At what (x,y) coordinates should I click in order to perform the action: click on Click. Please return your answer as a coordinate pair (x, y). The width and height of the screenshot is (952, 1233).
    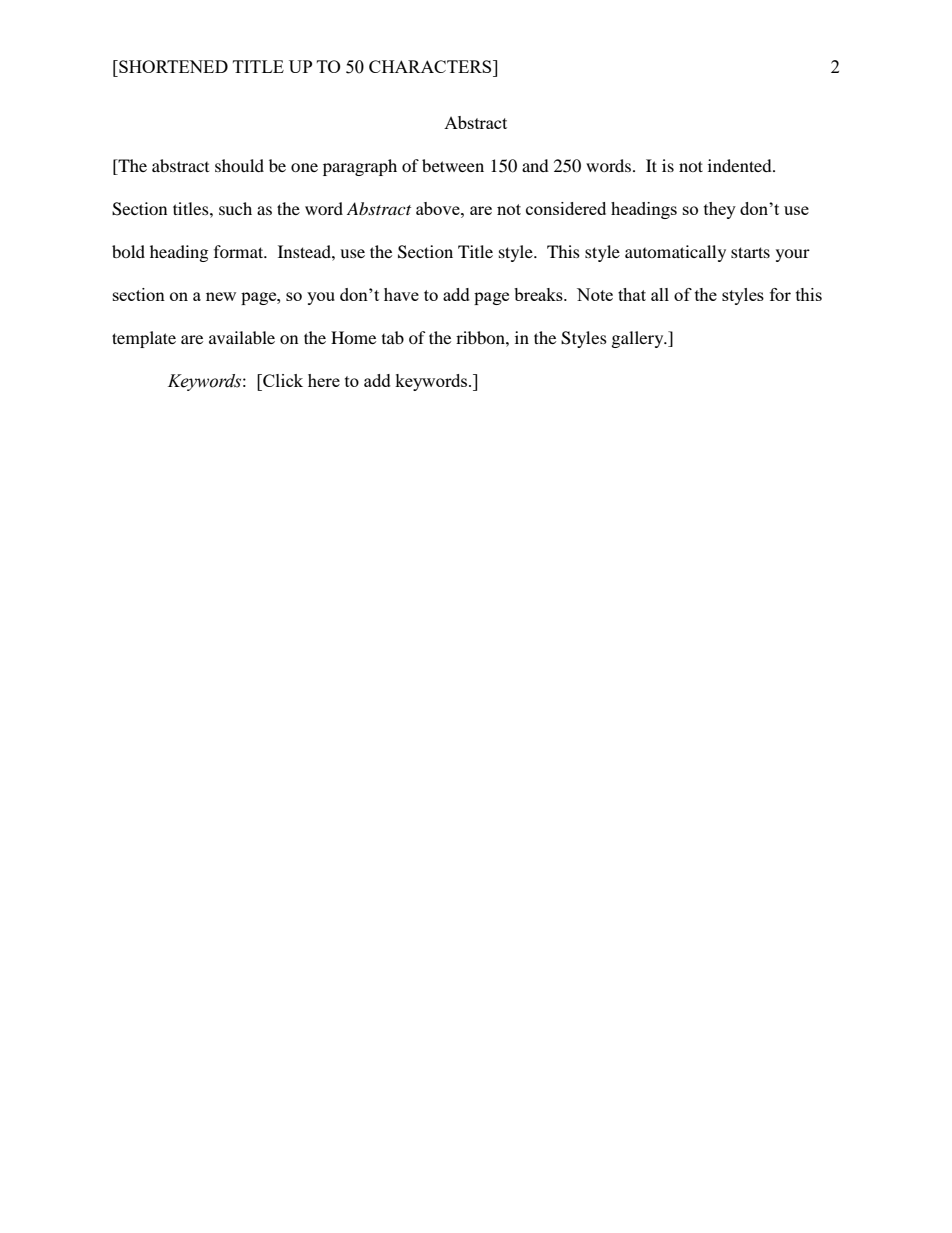
    Looking at the image, I should click on (282, 380).
